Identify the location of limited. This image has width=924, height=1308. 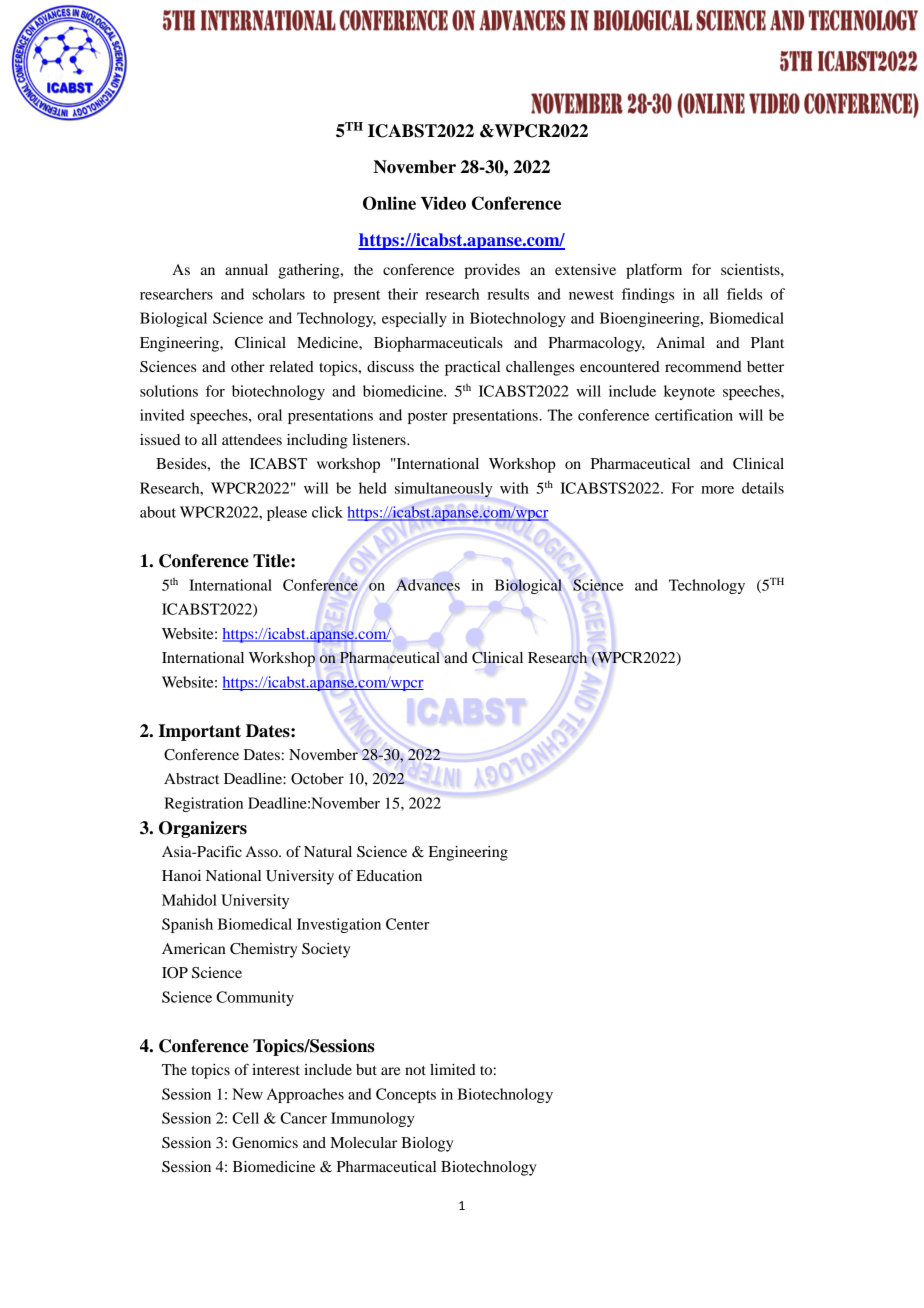
(453, 1069).
